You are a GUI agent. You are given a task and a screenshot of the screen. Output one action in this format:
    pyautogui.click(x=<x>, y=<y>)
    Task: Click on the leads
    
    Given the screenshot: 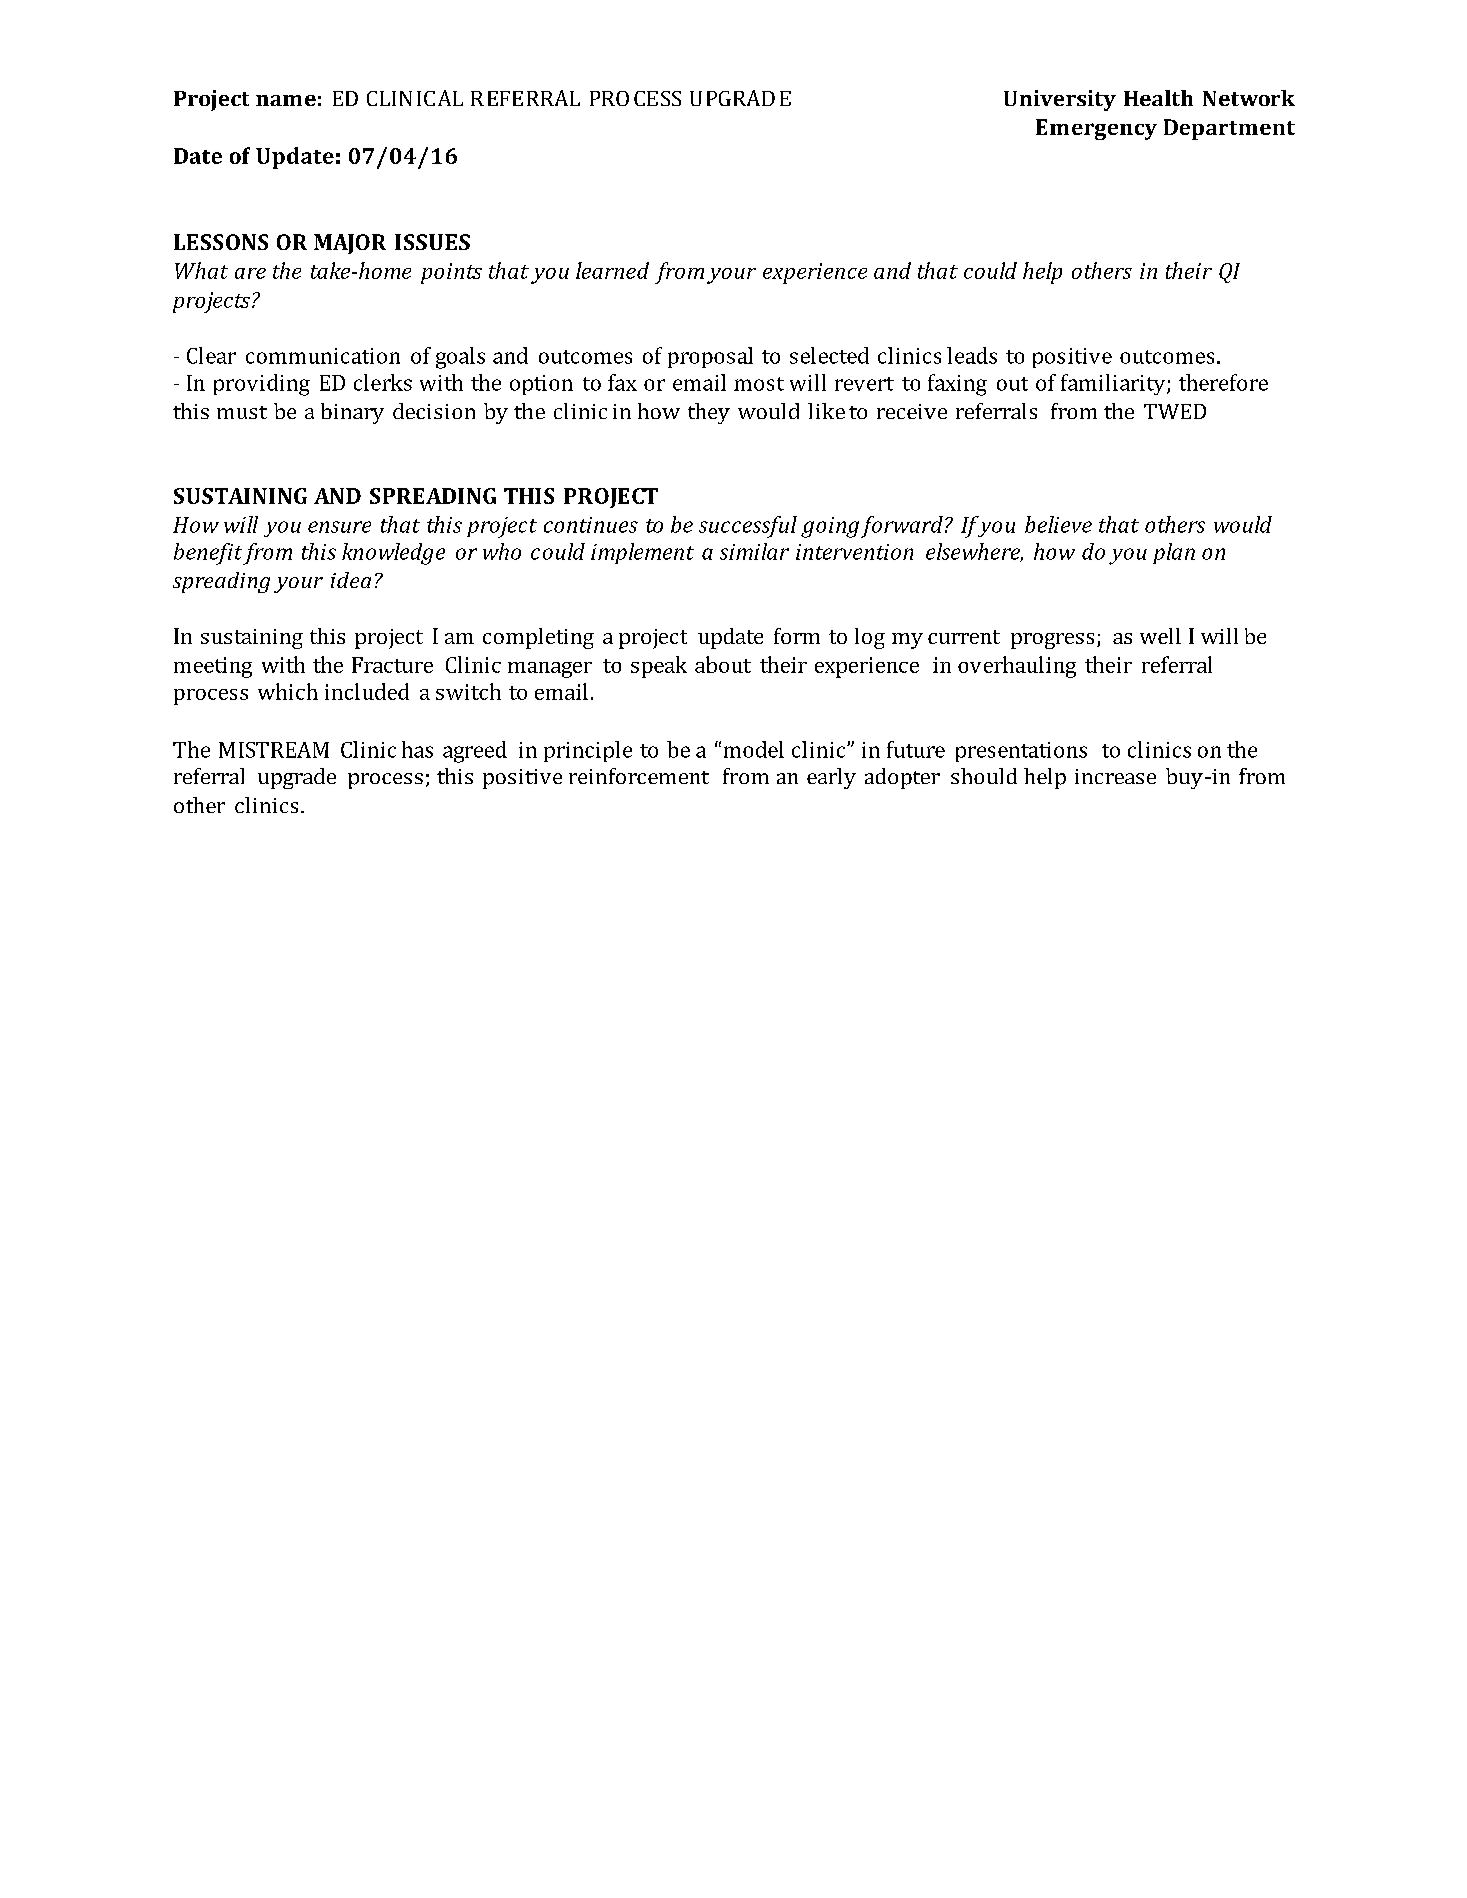 What is the action you would take?
    pyautogui.click(x=972, y=355)
